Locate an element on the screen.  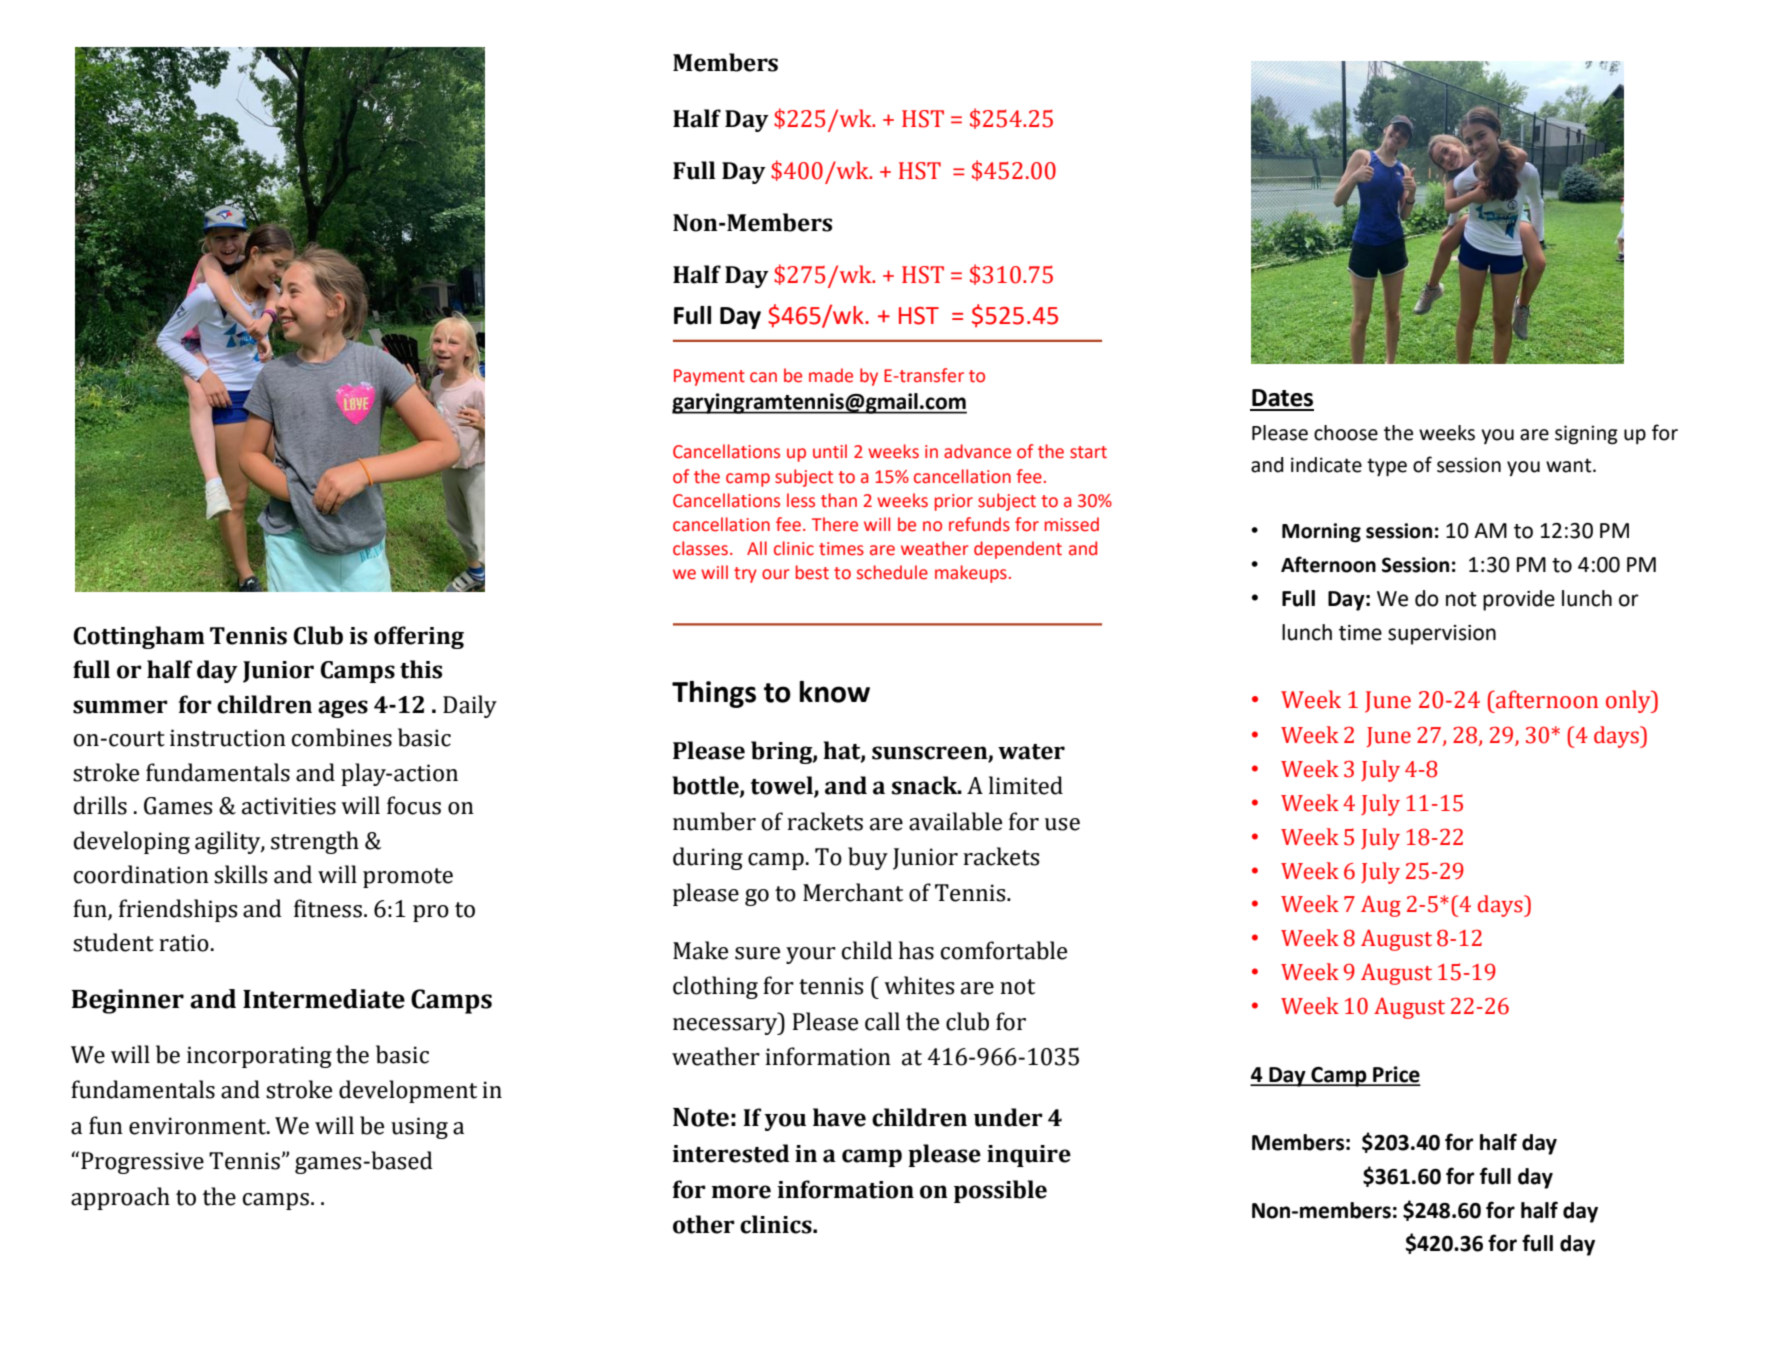
made is located at coordinates (831, 375).
